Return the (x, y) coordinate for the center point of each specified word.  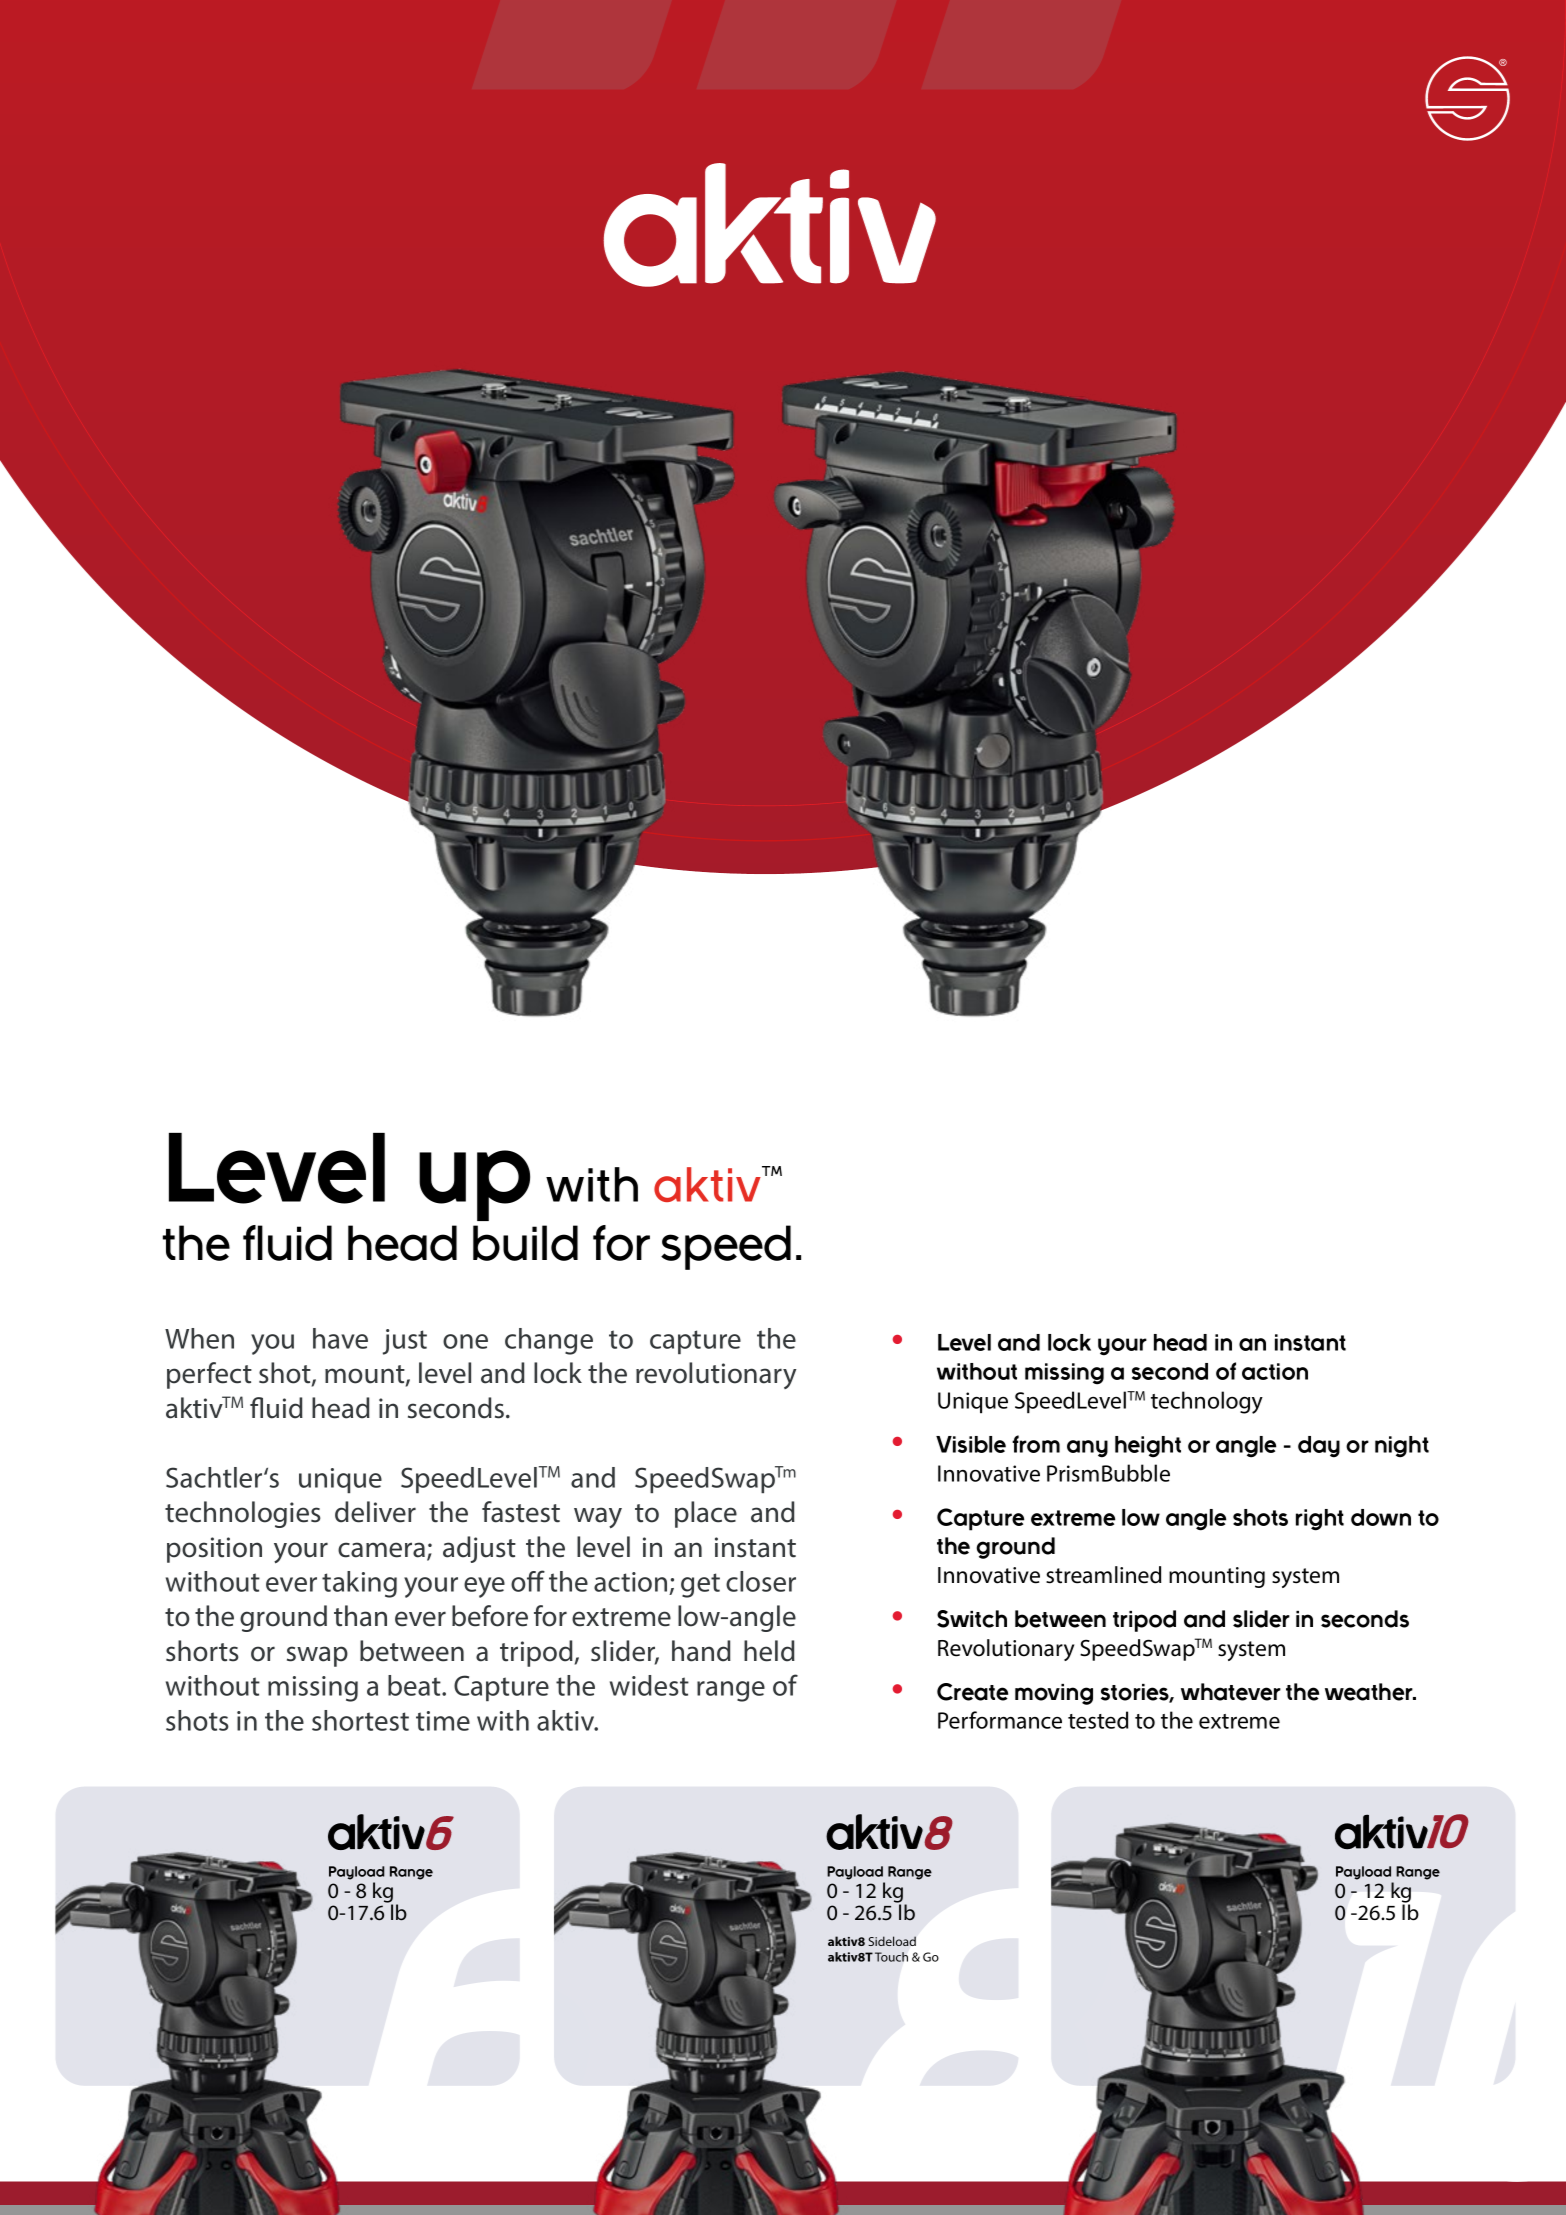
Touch (891, 1957)
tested (1098, 1720)
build (525, 1243)
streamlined (1103, 1575)
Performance (1000, 1720)
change (549, 1341)
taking (359, 1584)
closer (761, 1581)
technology (1207, 1402)
